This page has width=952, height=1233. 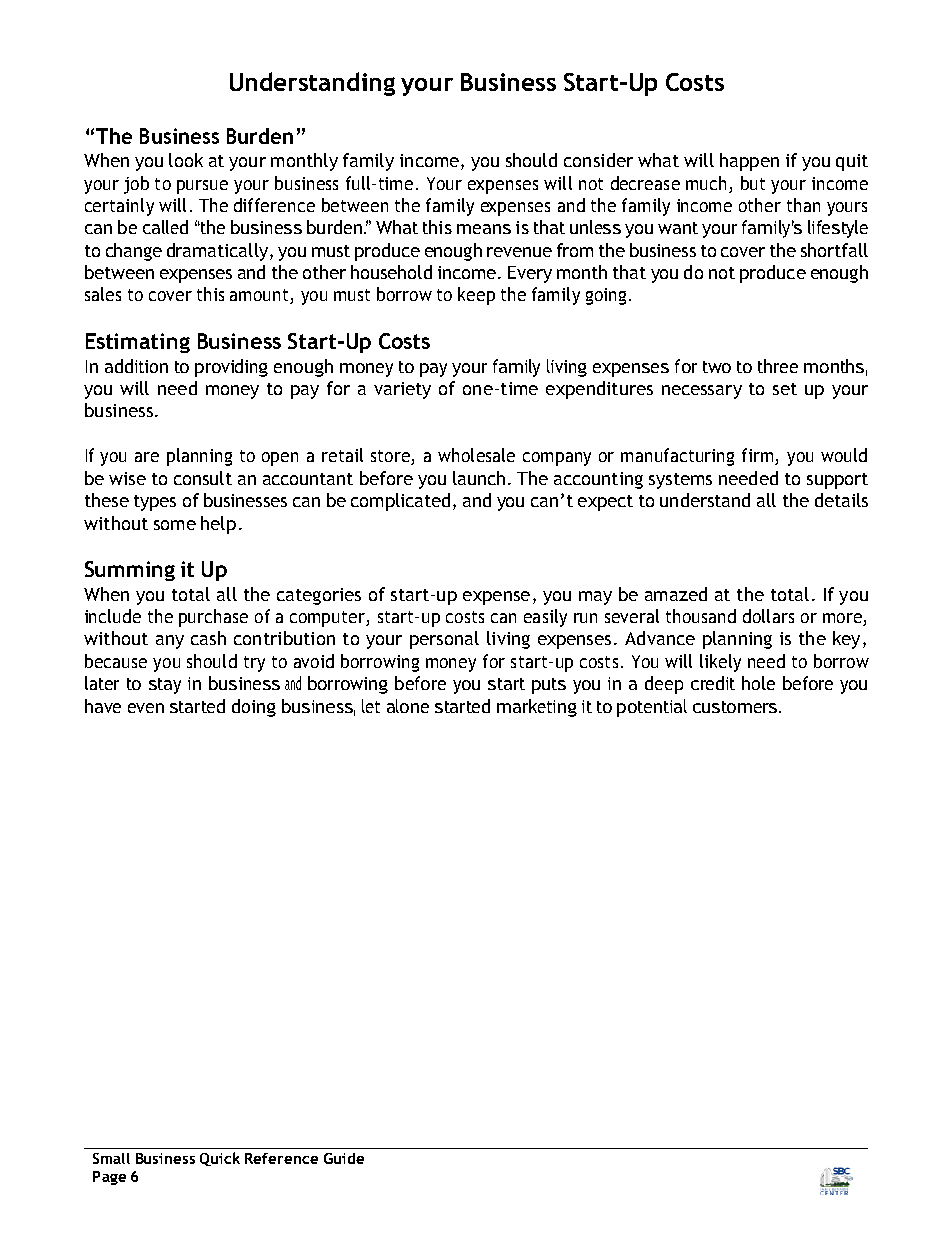 What do you see at coordinates (479, 478) in the page?
I see `launch` at bounding box center [479, 478].
